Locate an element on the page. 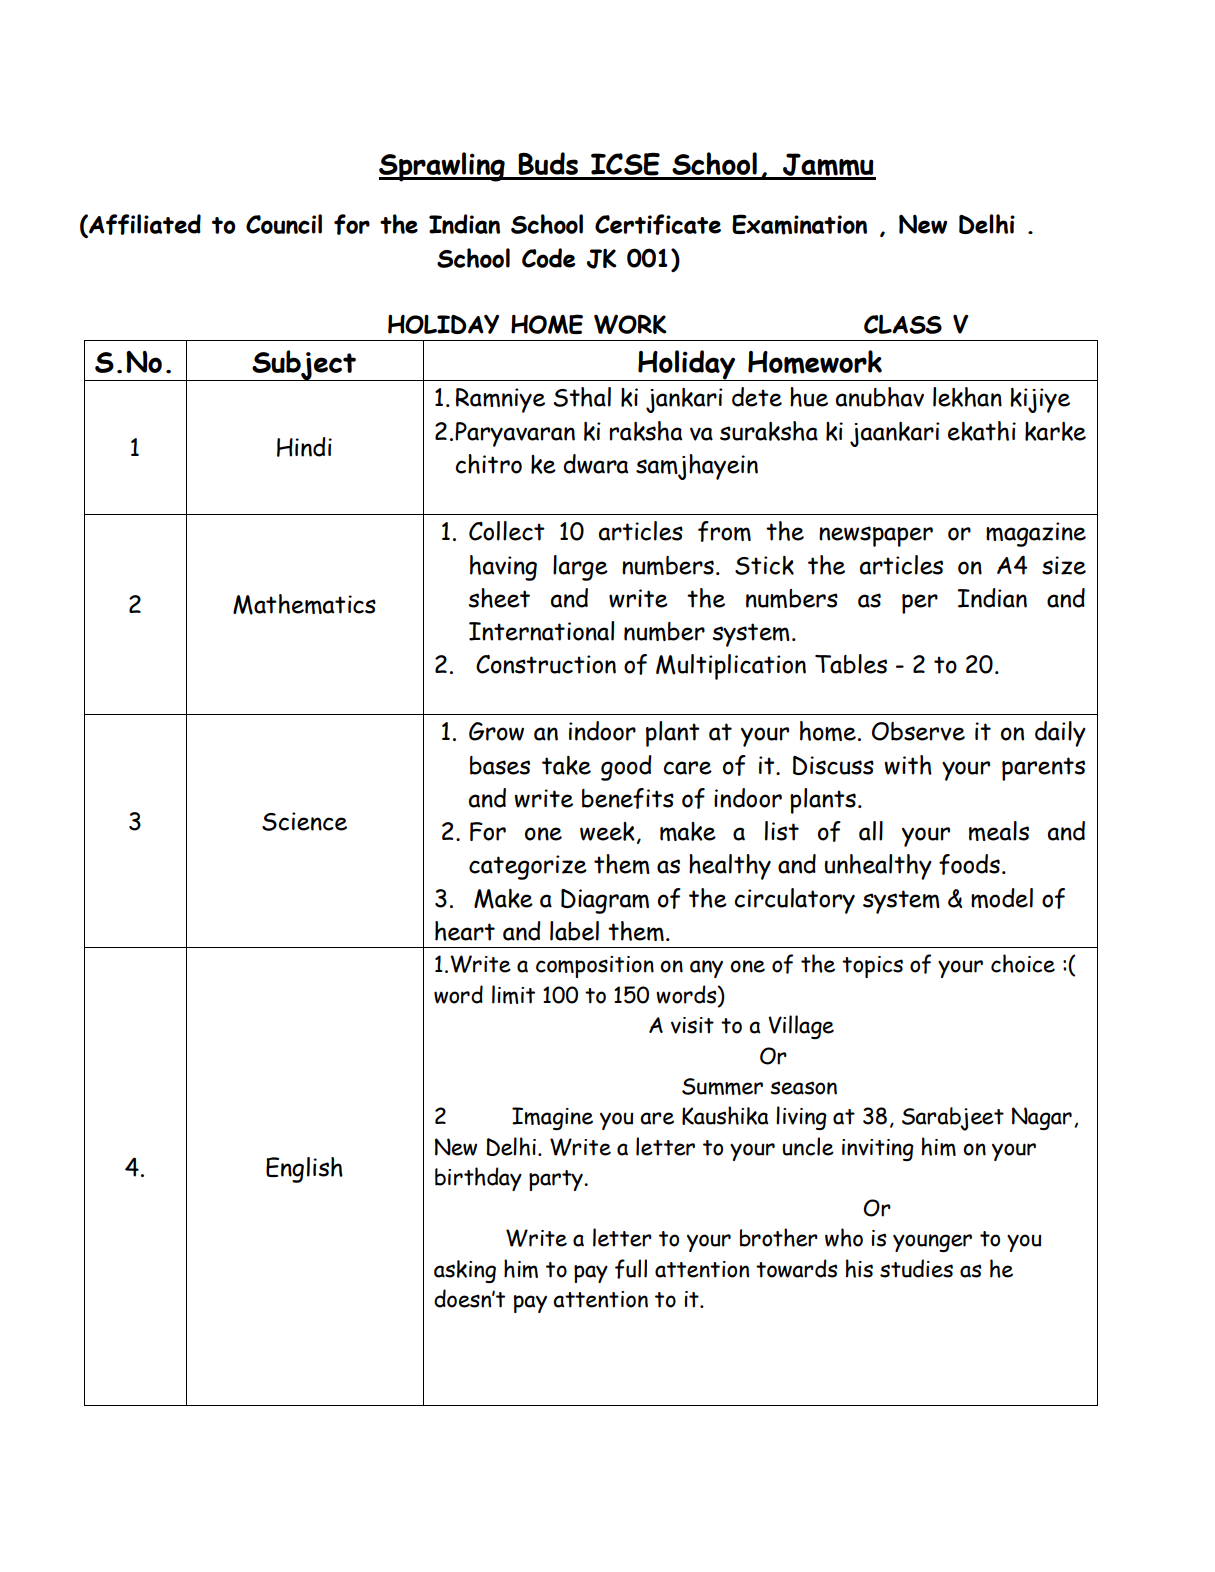 The image size is (1215, 1572). asking is located at coordinates (465, 1271).
